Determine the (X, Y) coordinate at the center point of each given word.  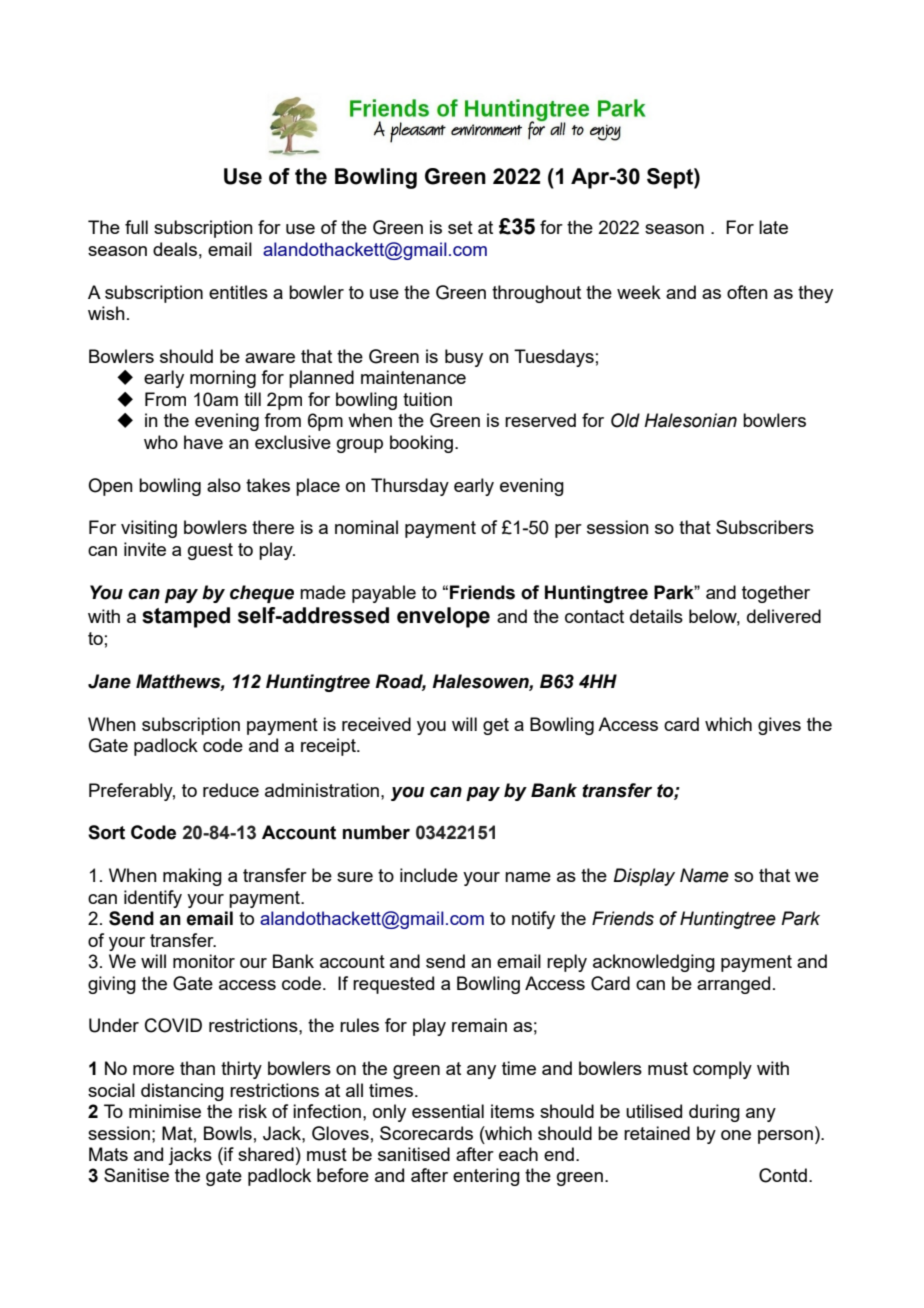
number (376, 832)
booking (421, 444)
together (776, 594)
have (203, 442)
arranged (733, 985)
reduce (231, 790)
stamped (186, 617)
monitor (204, 961)
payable (384, 594)
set (460, 227)
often (747, 292)
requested (393, 985)
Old (625, 420)
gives (779, 726)
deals (175, 249)
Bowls (228, 1133)
